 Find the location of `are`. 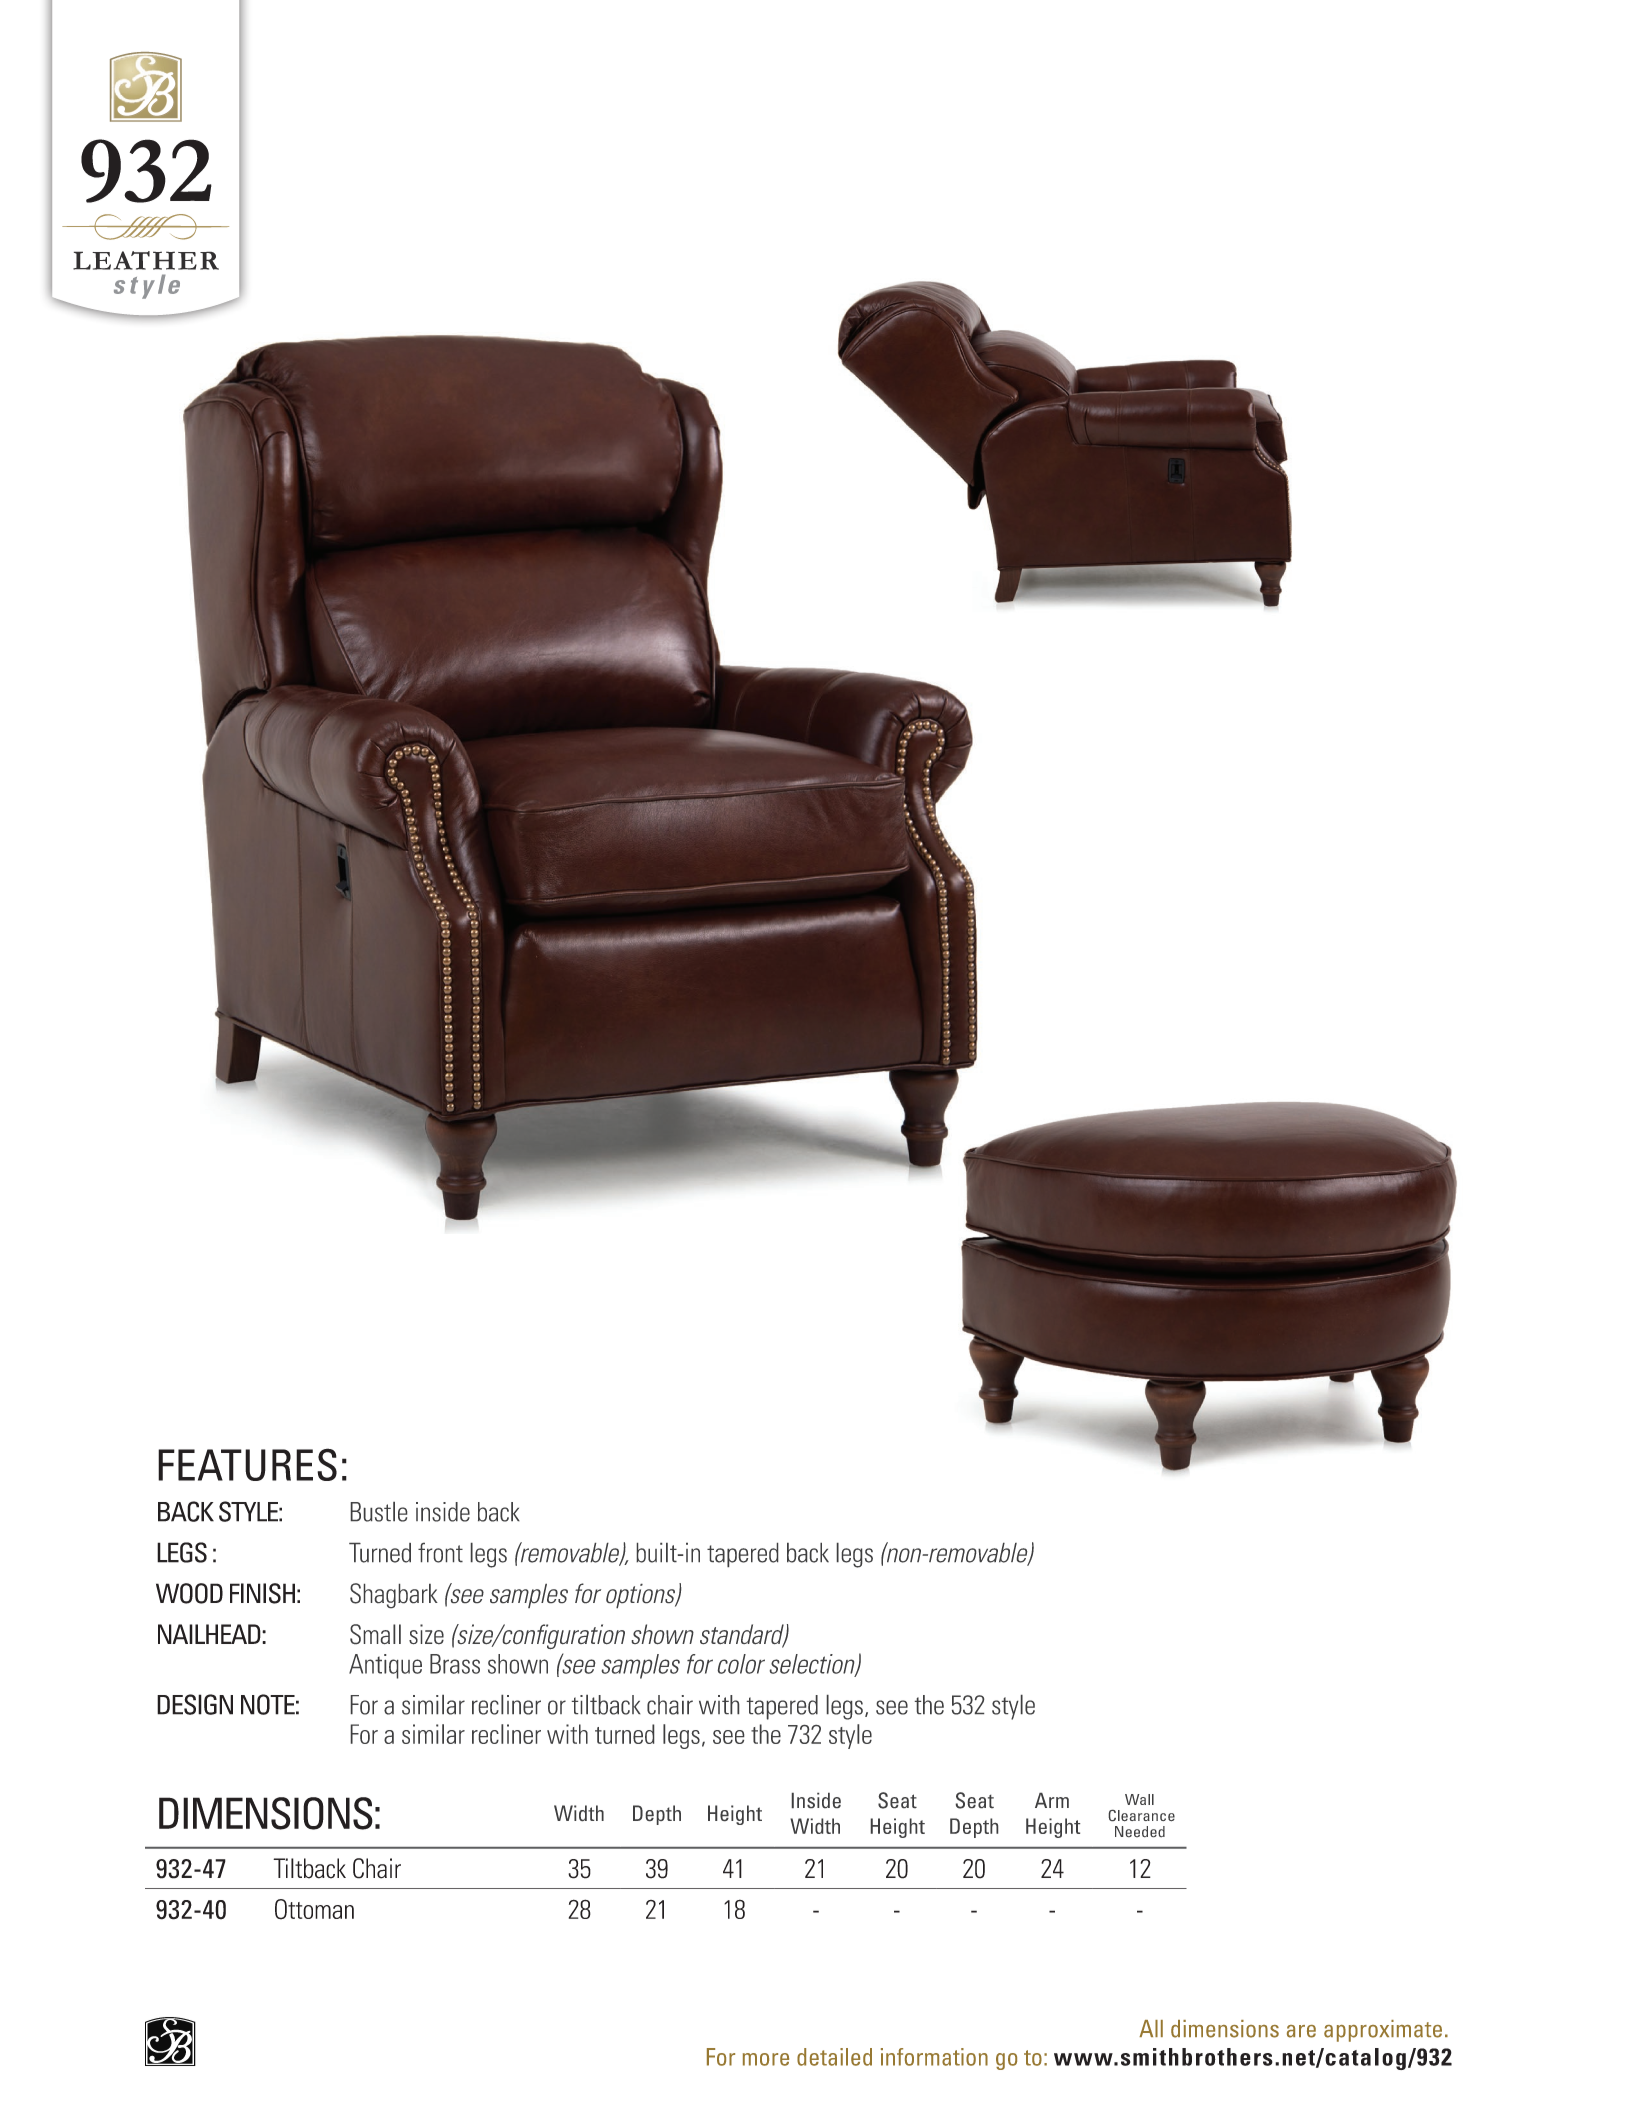

are is located at coordinates (1301, 2031).
